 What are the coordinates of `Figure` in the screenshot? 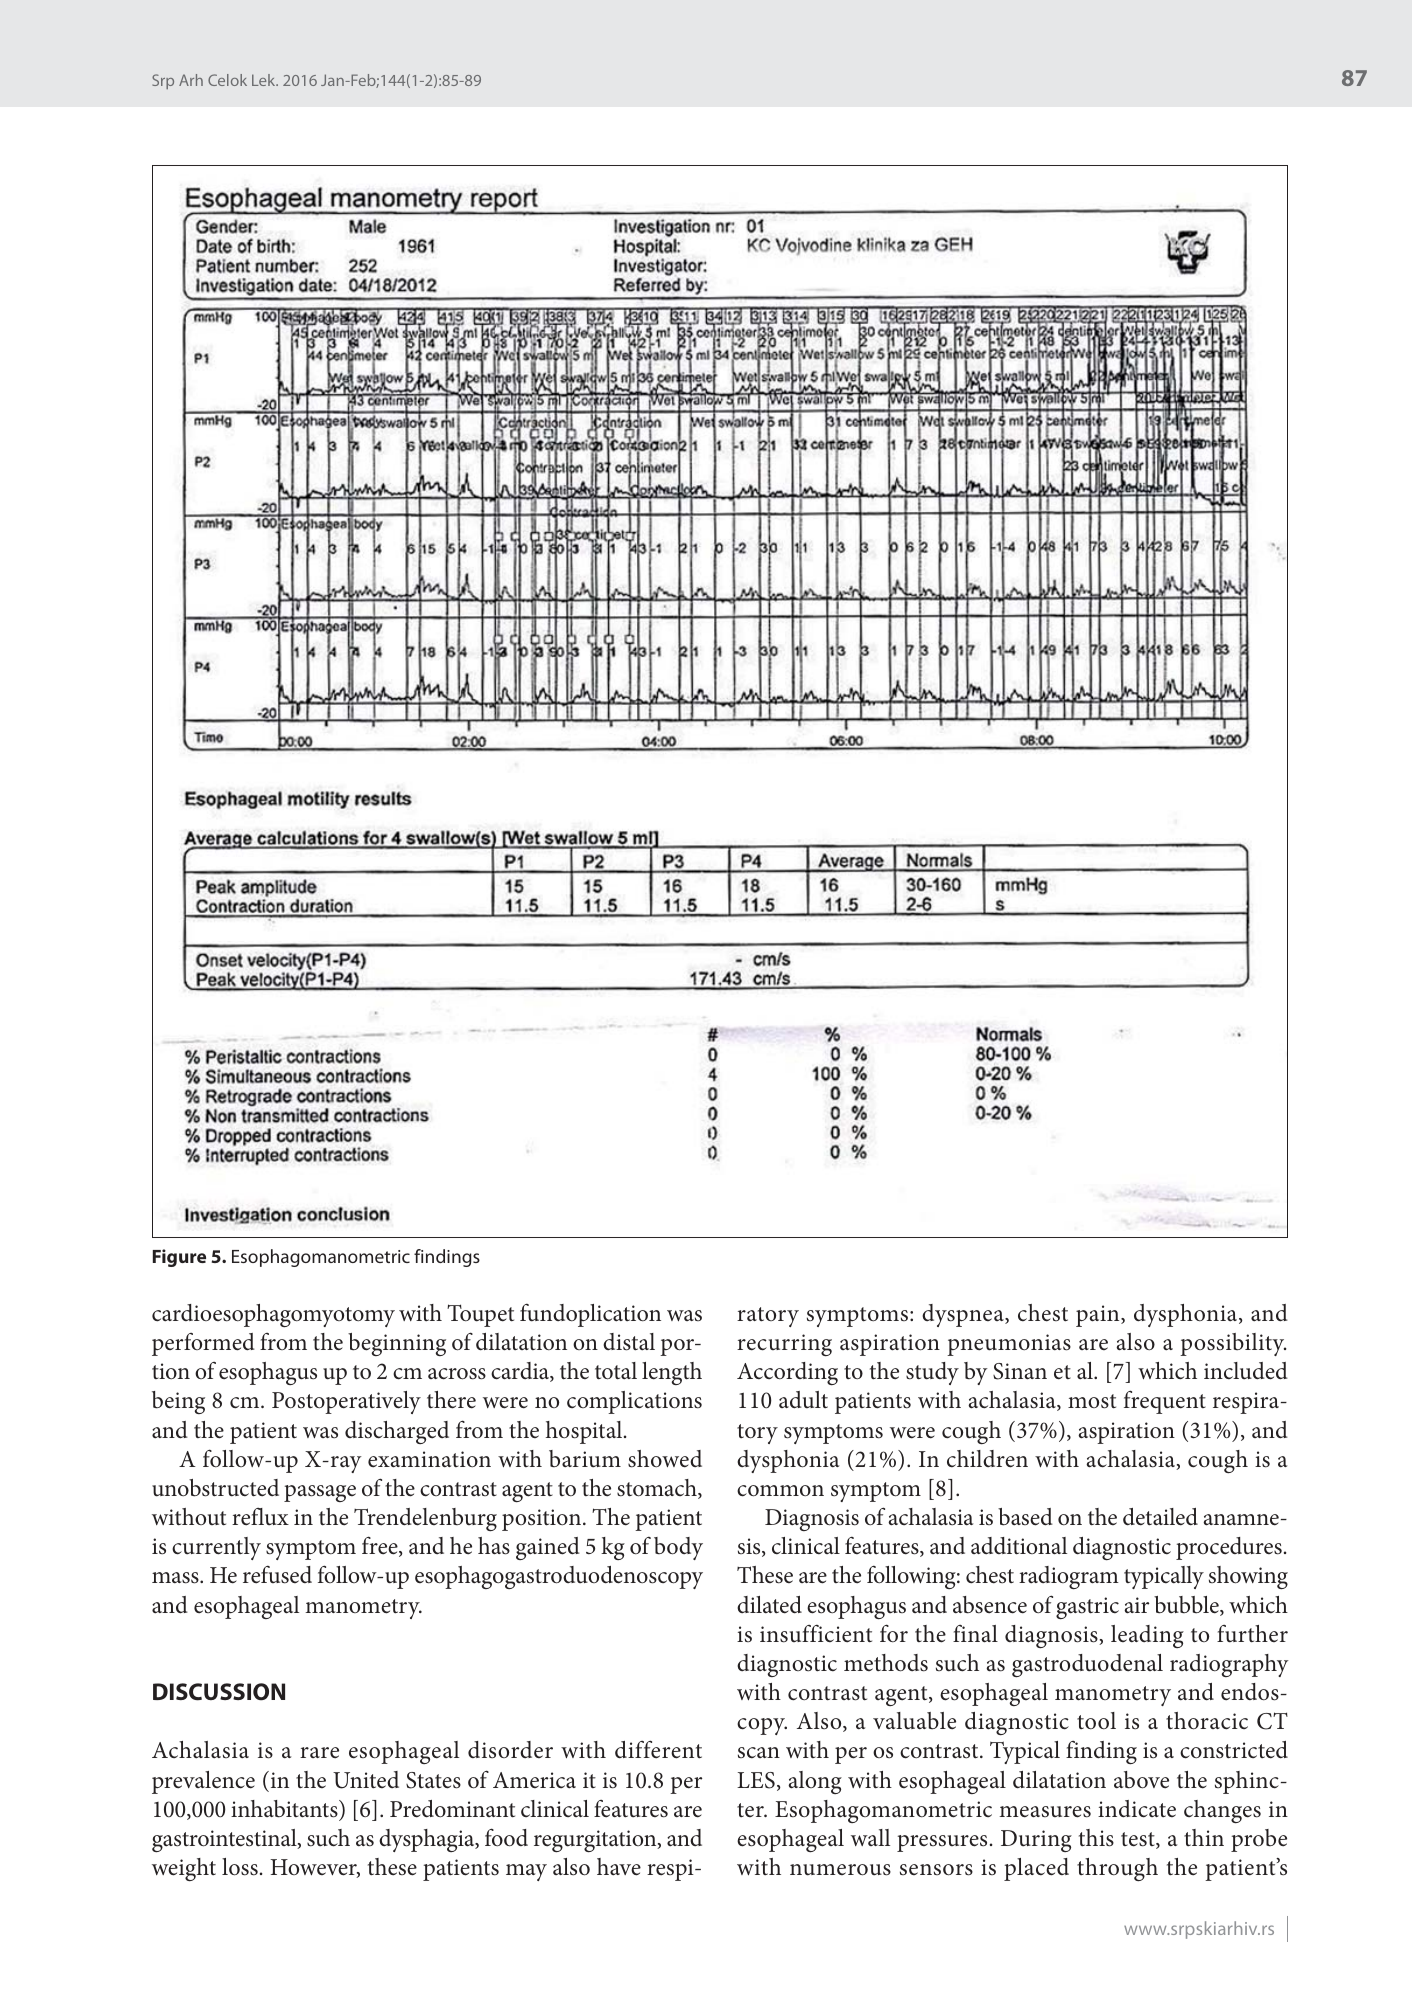 It's located at (179, 1258).
